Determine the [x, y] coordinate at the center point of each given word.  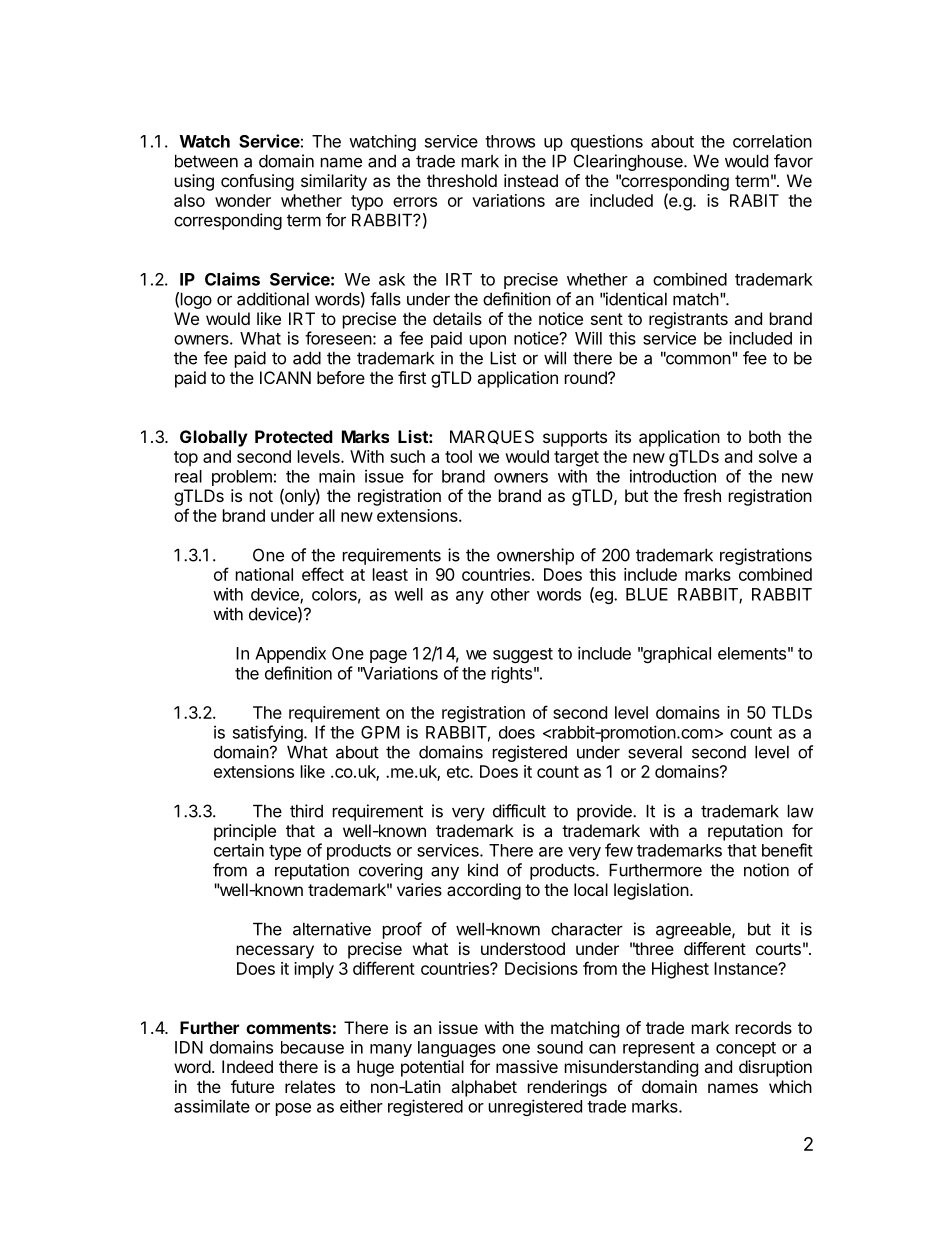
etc [459, 772]
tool [458, 456]
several [655, 752]
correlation [772, 141]
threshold [462, 180]
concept [746, 1049]
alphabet [484, 1088]
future [252, 1086]
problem [242, 478]
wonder [243, 200]
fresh [702, 495]
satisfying [269, 733]
